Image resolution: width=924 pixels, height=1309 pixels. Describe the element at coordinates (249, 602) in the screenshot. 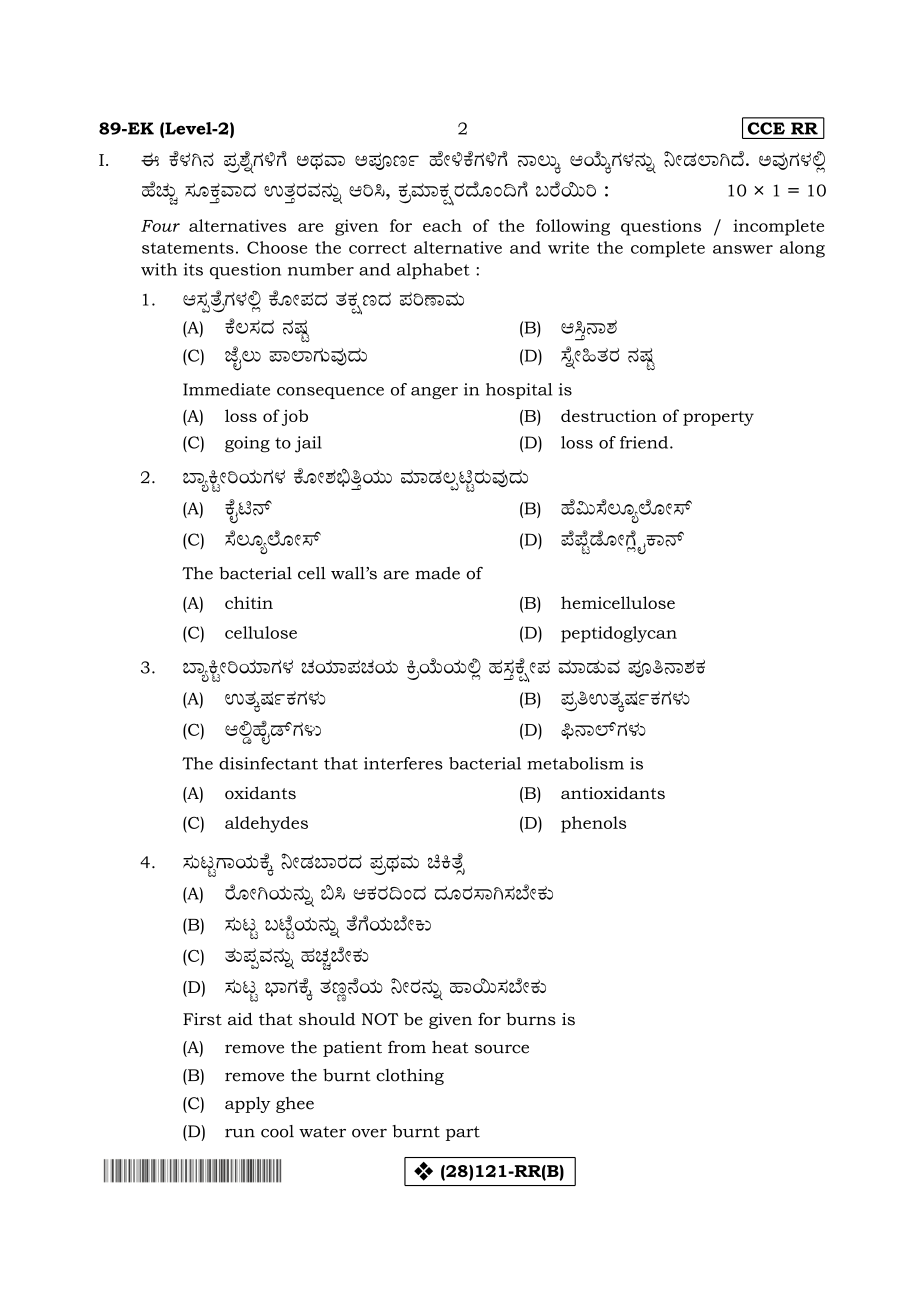

I see `chitin` at that location.
